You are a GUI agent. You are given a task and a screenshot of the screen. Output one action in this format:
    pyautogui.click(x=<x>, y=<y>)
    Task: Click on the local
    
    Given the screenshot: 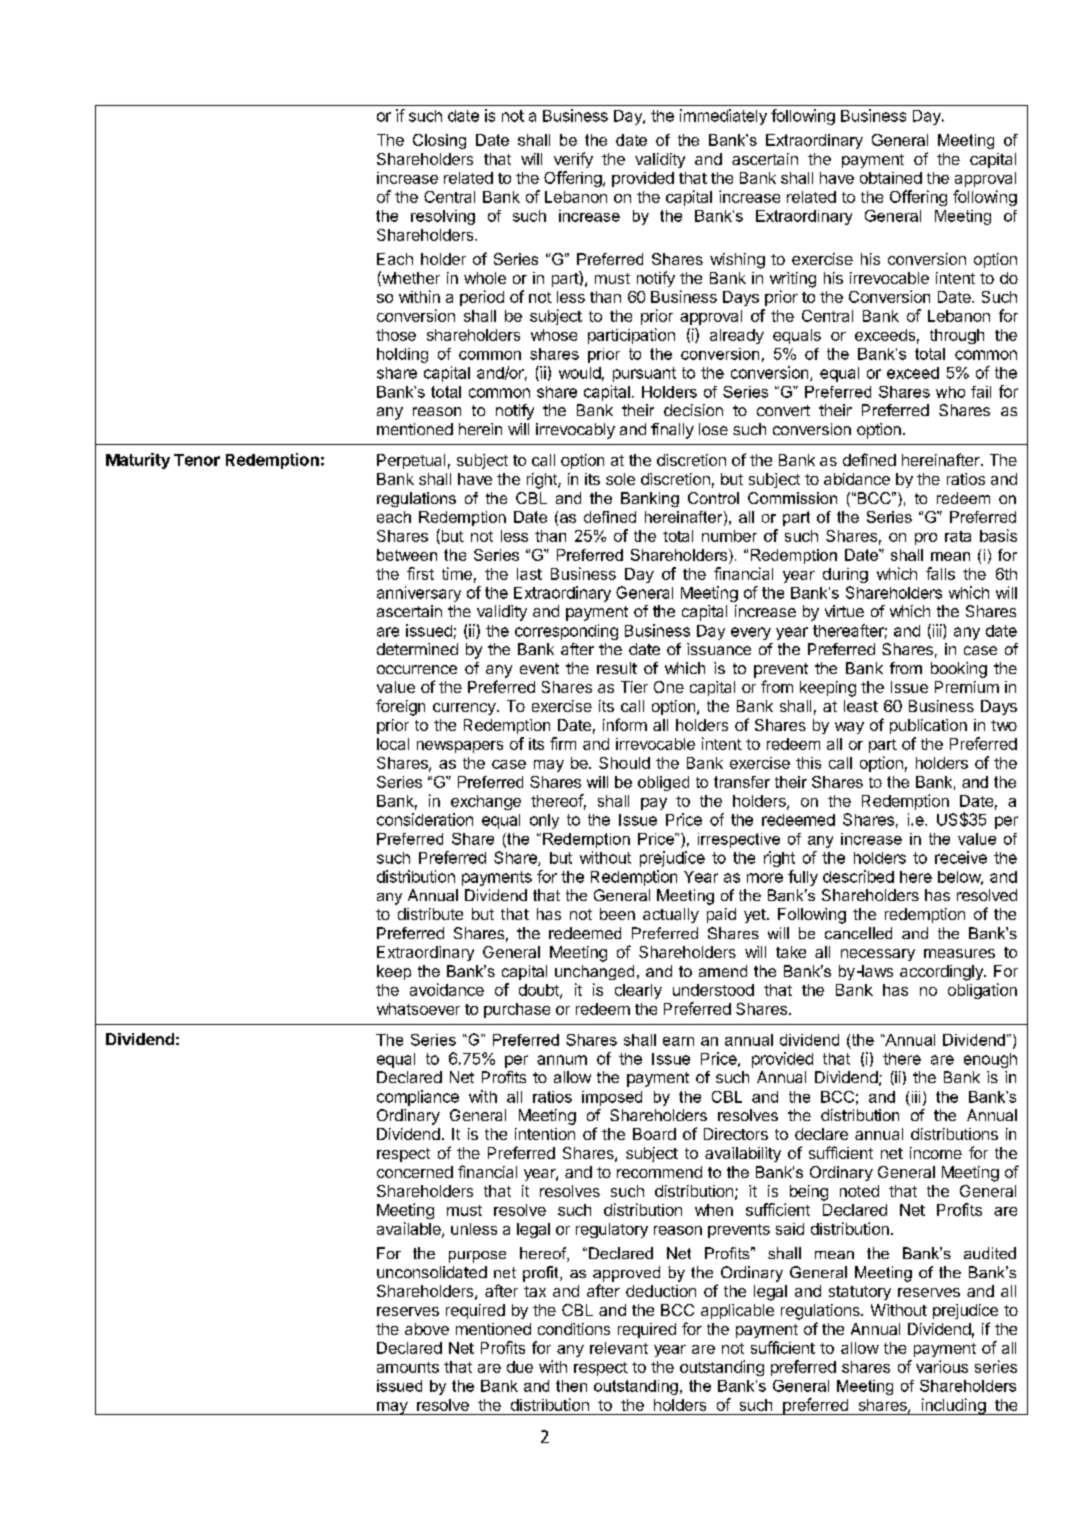 What is the action you would take?
    pyautogui.click(x=393, y=744)
